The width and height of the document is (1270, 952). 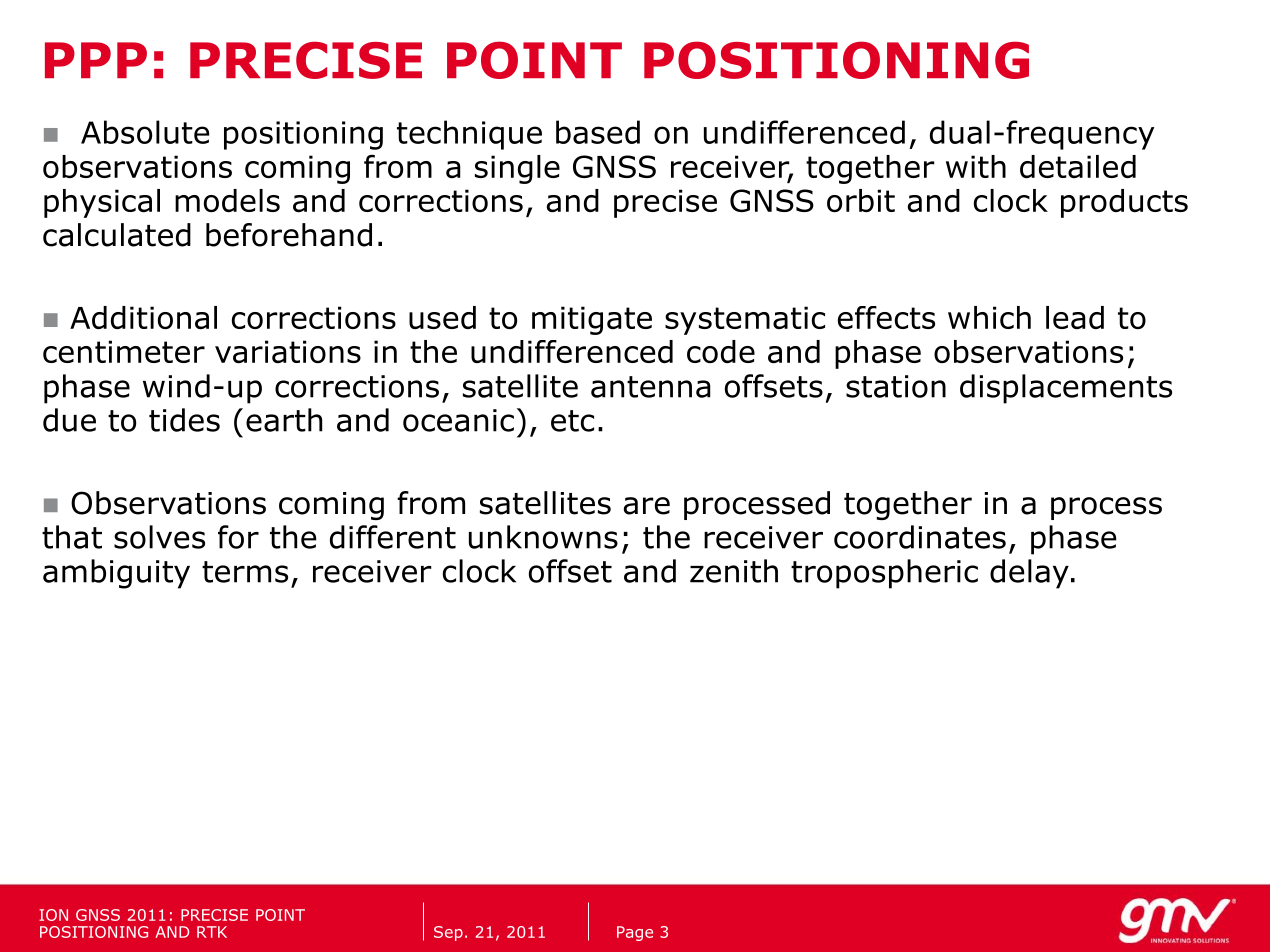 I want to click on unknowns, so click(x=543, y=537).
